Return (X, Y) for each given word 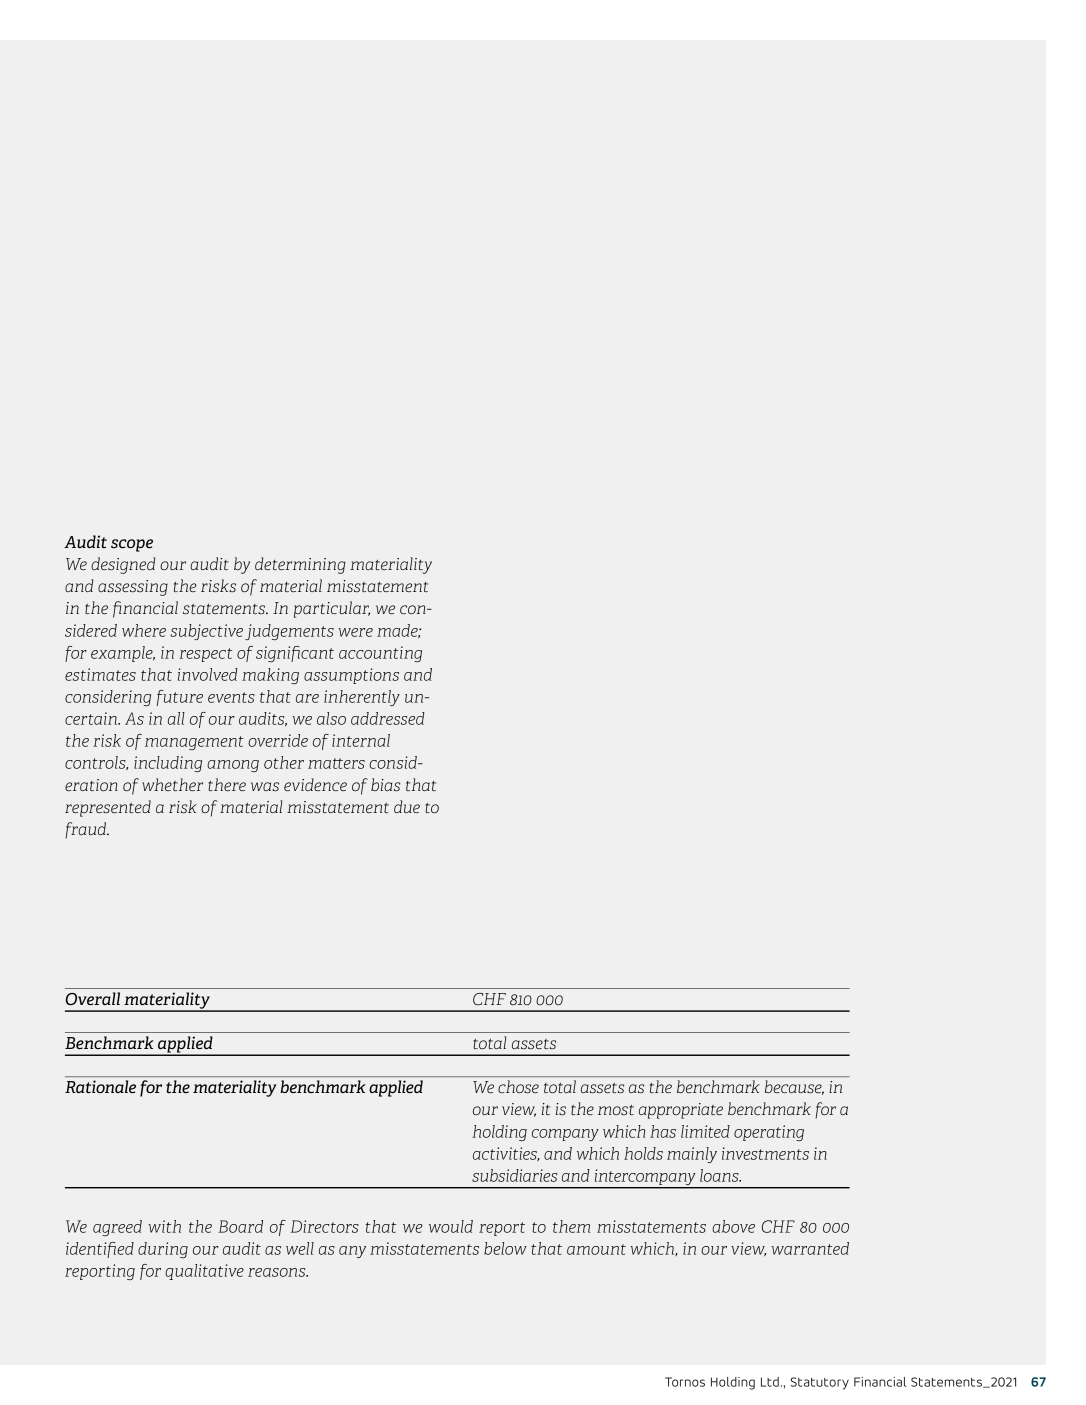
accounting (380, 654)
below (505, 1248)
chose (518, 1086)
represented (108, 808)
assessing (133, 588)
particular (332, 609)
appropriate (681, 1111)
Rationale (100, 1086)
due (407, 806)
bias (385, 784)
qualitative (204, 1272)
